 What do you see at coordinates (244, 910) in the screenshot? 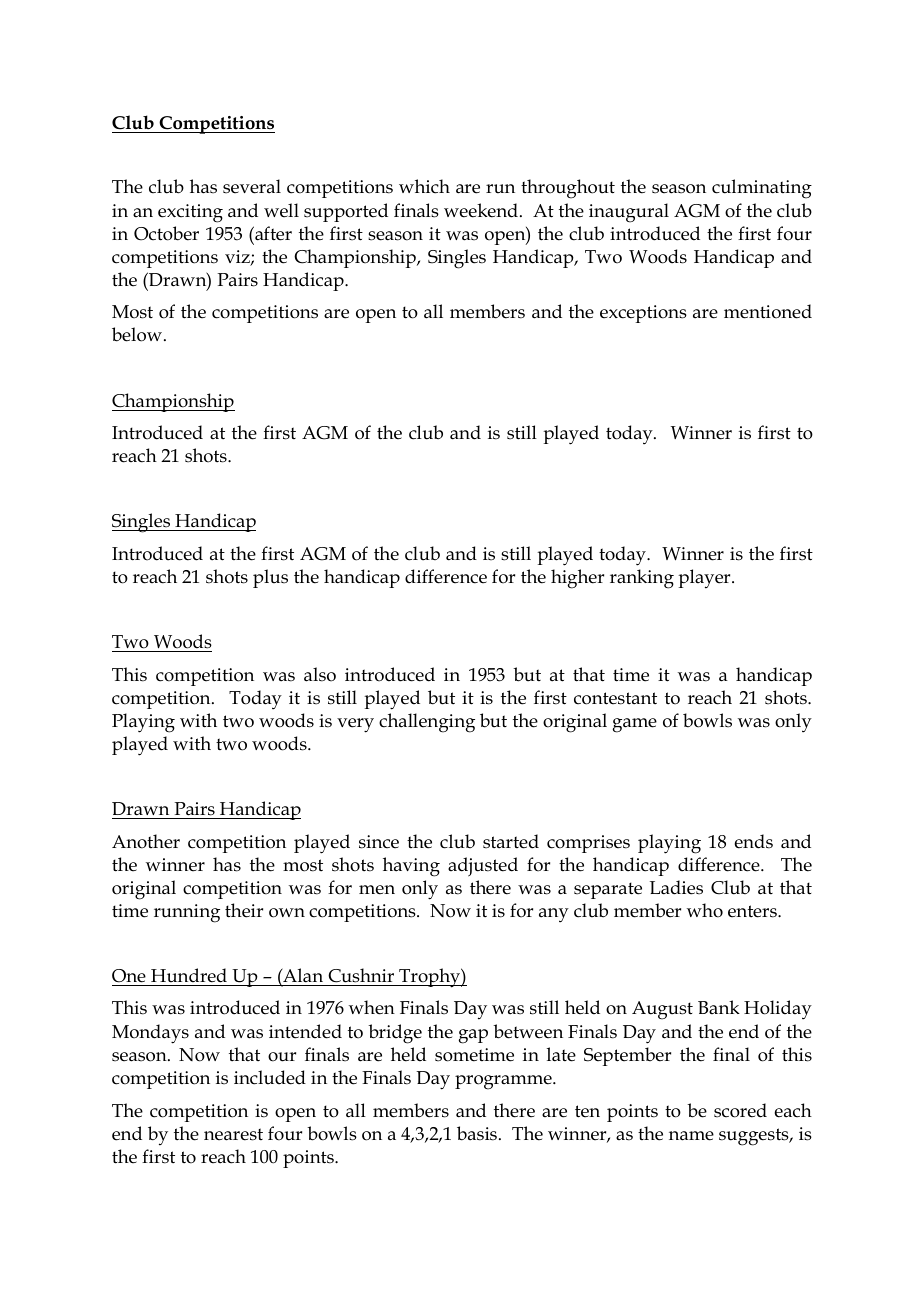
I see `their` at bounding box center [244, 910].
